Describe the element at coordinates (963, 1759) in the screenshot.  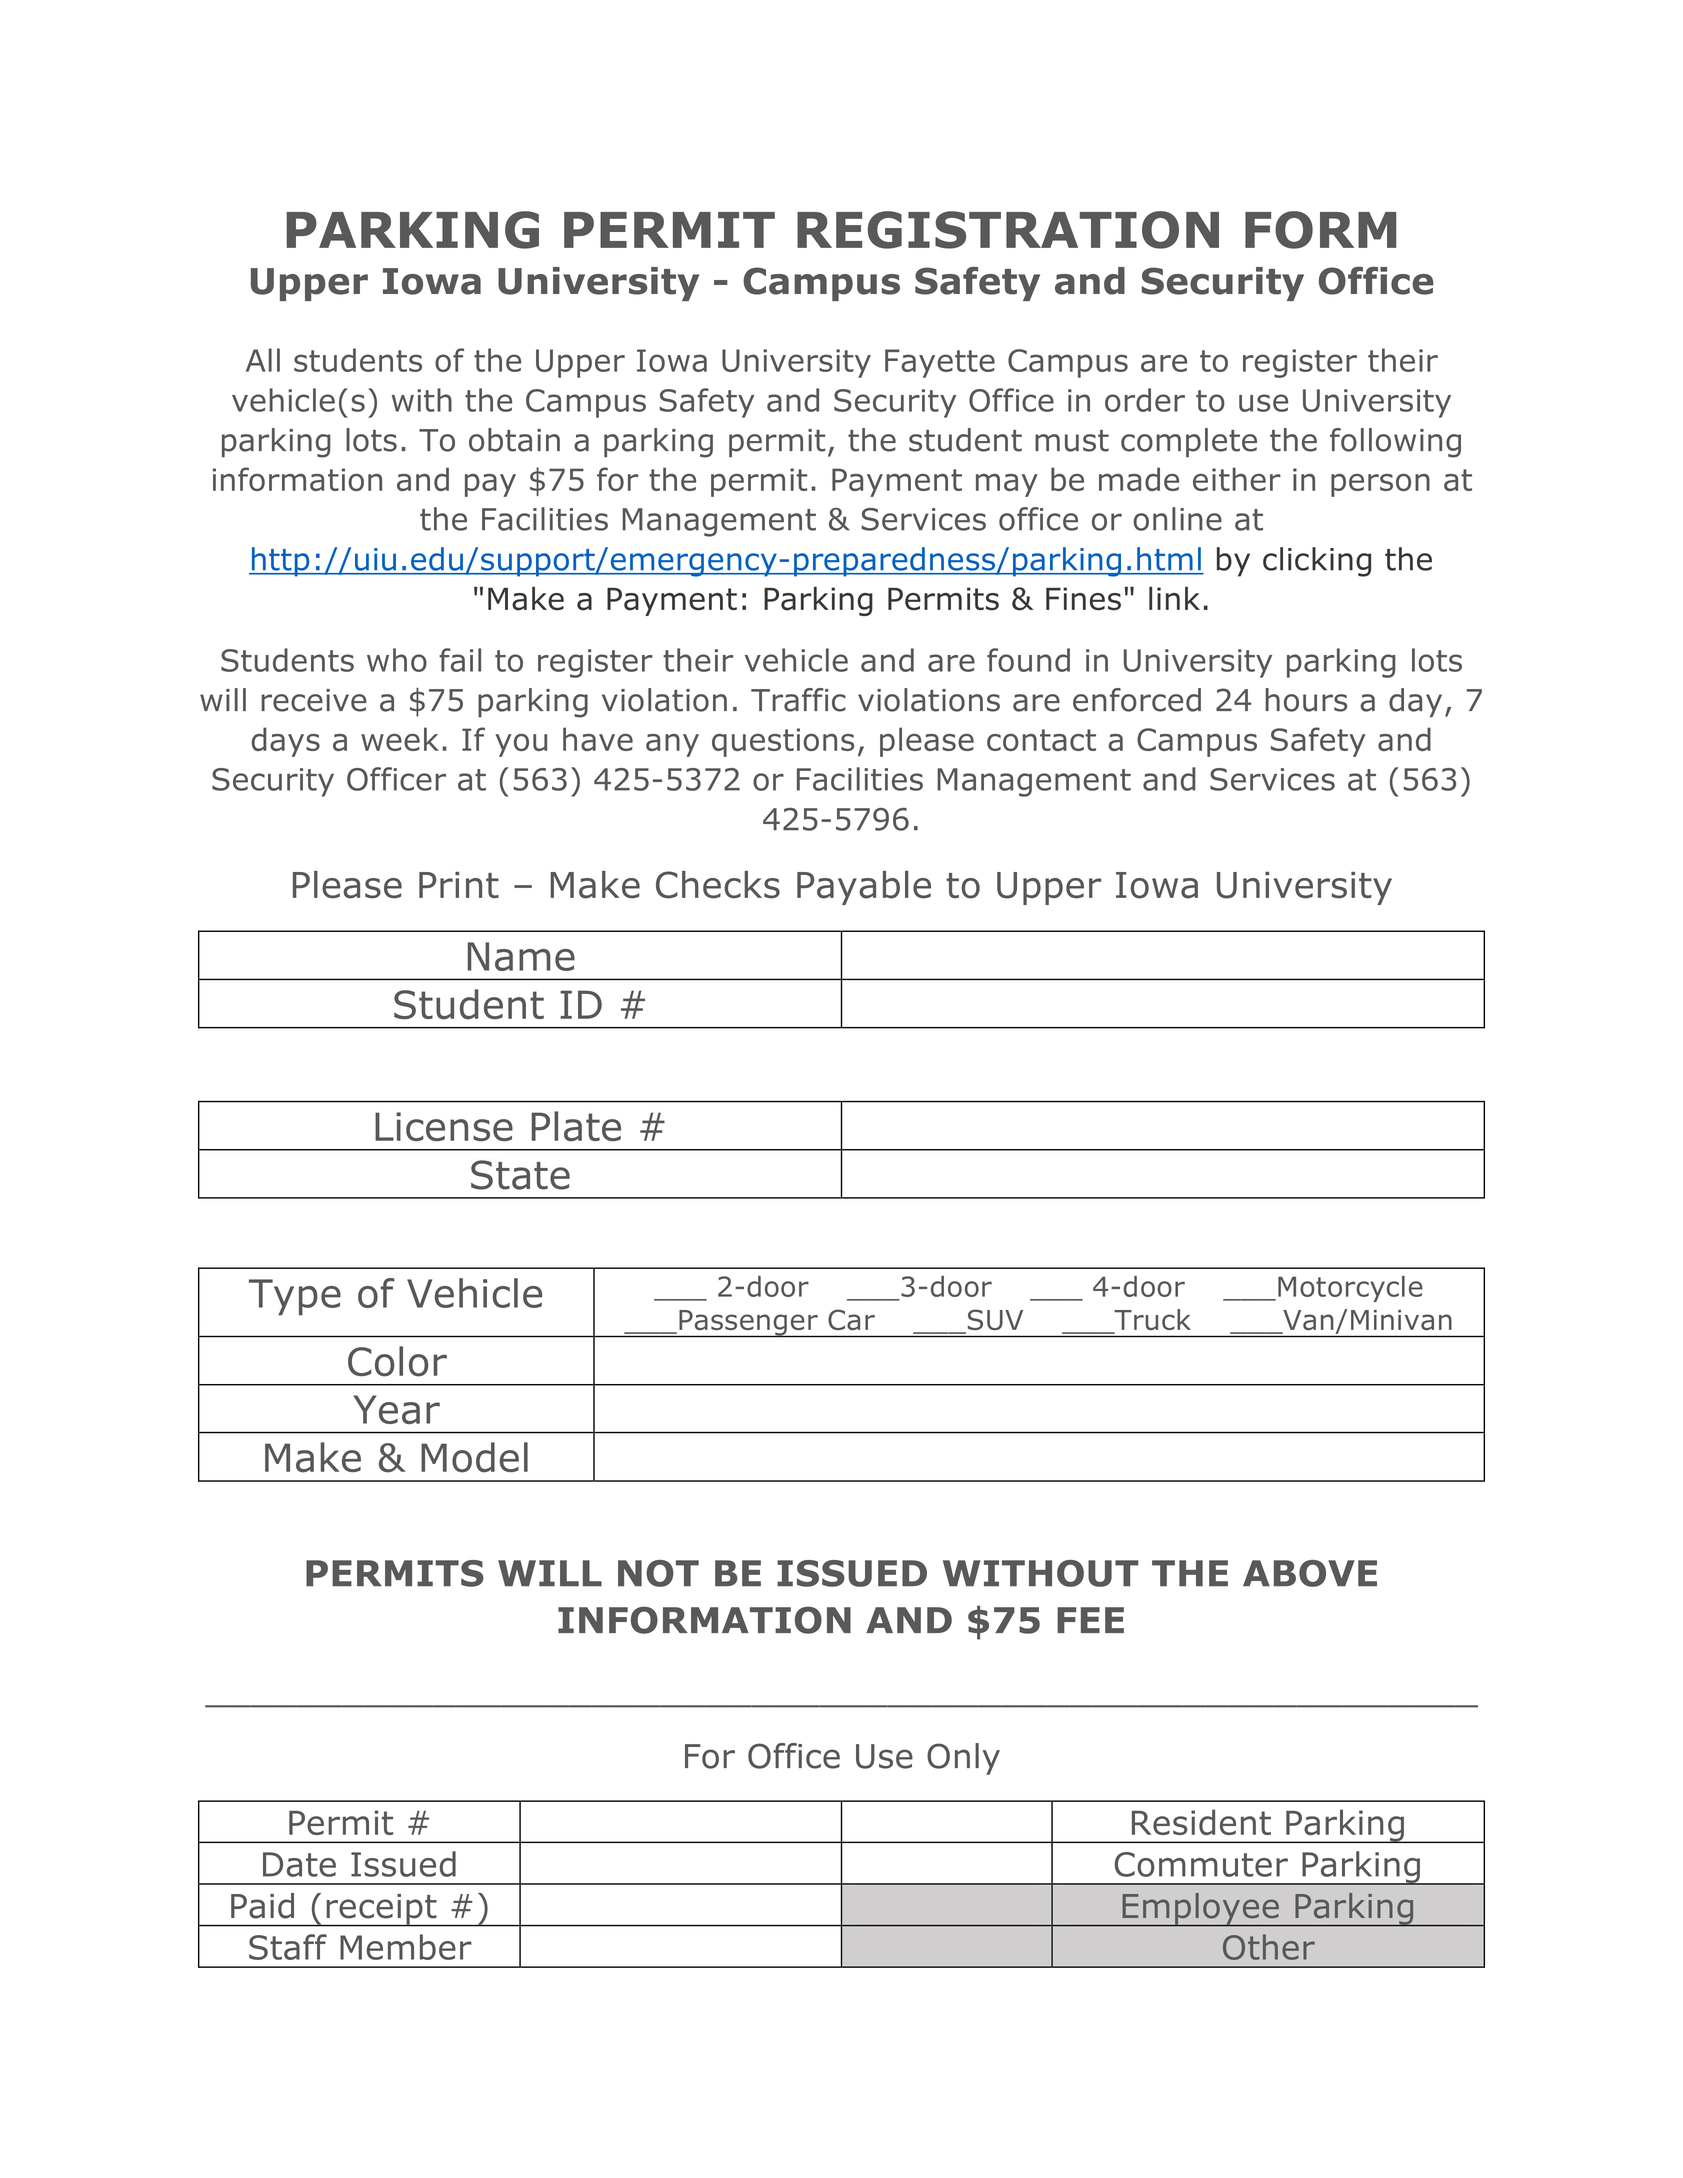
I see `Only` at that location.
